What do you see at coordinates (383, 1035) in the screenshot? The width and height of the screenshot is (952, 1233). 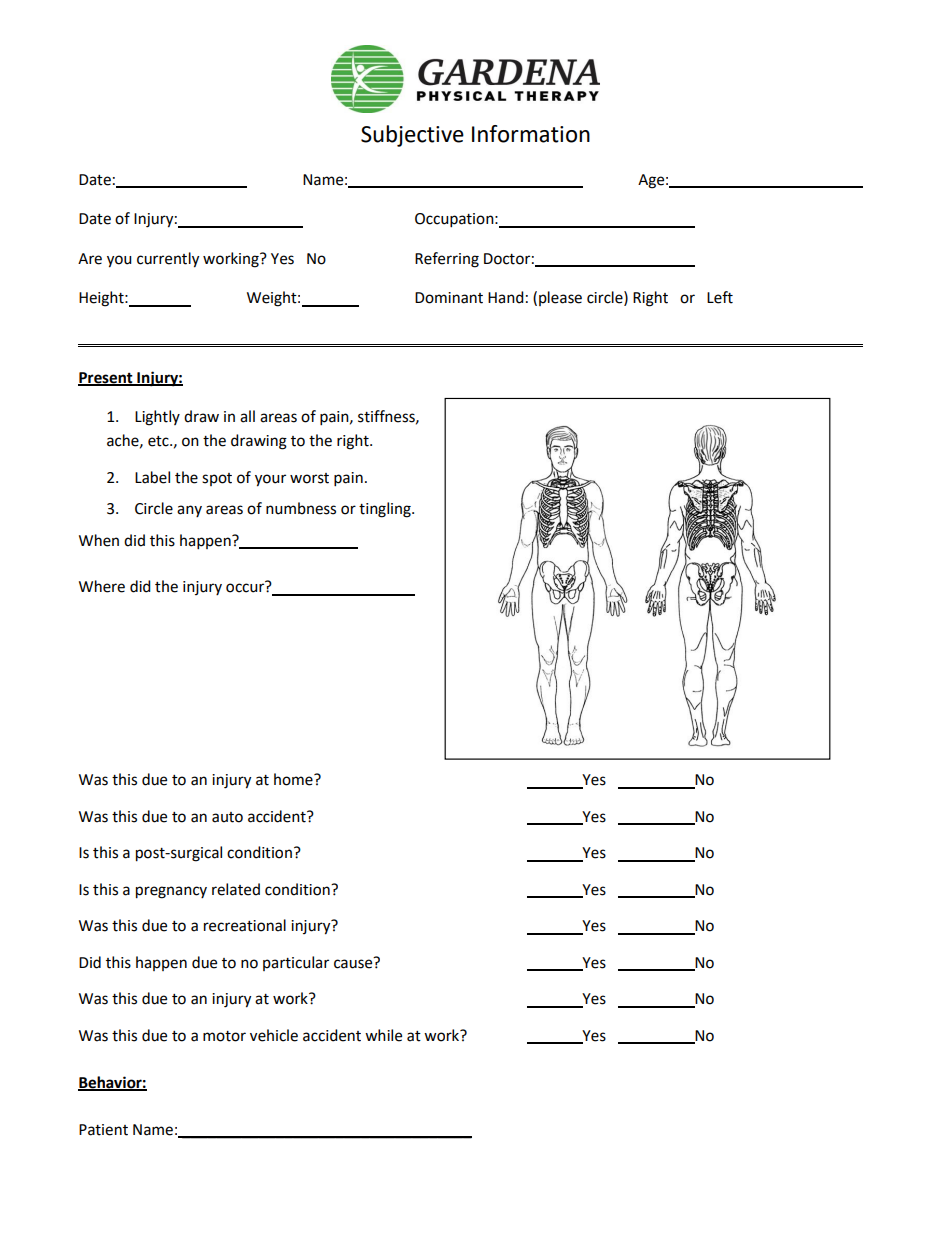 I see `while` at bounding box center [383, 1035].
